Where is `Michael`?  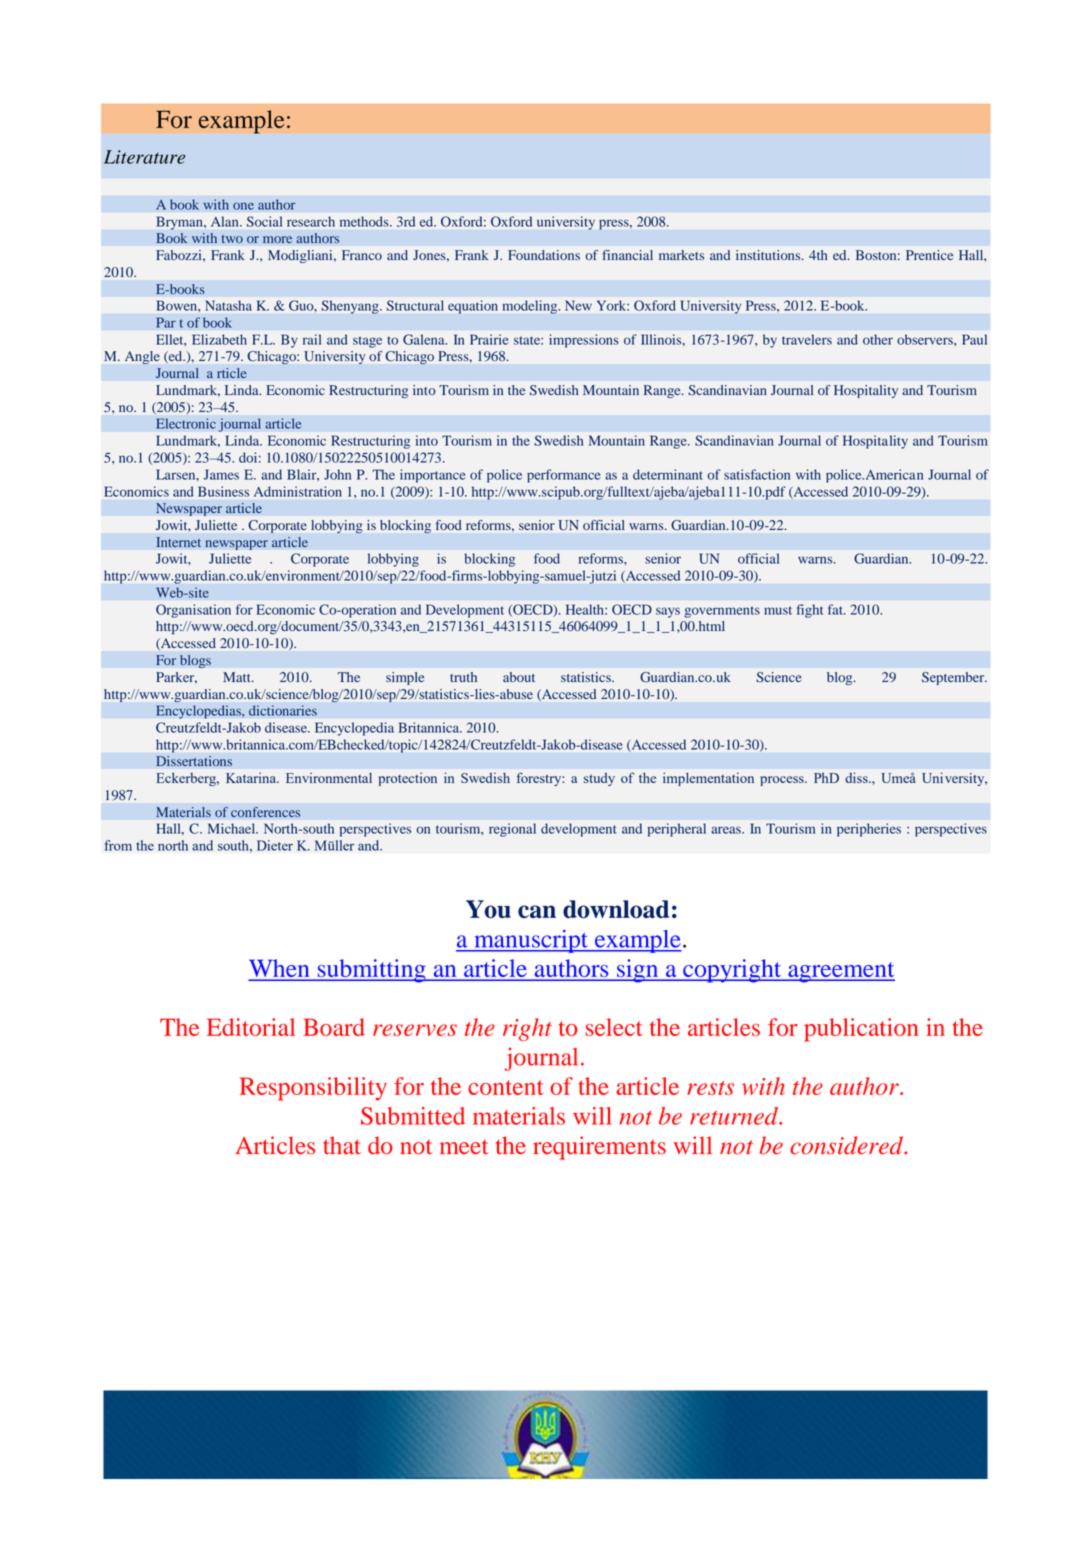
Michael is located at coordinates (233, 828).
